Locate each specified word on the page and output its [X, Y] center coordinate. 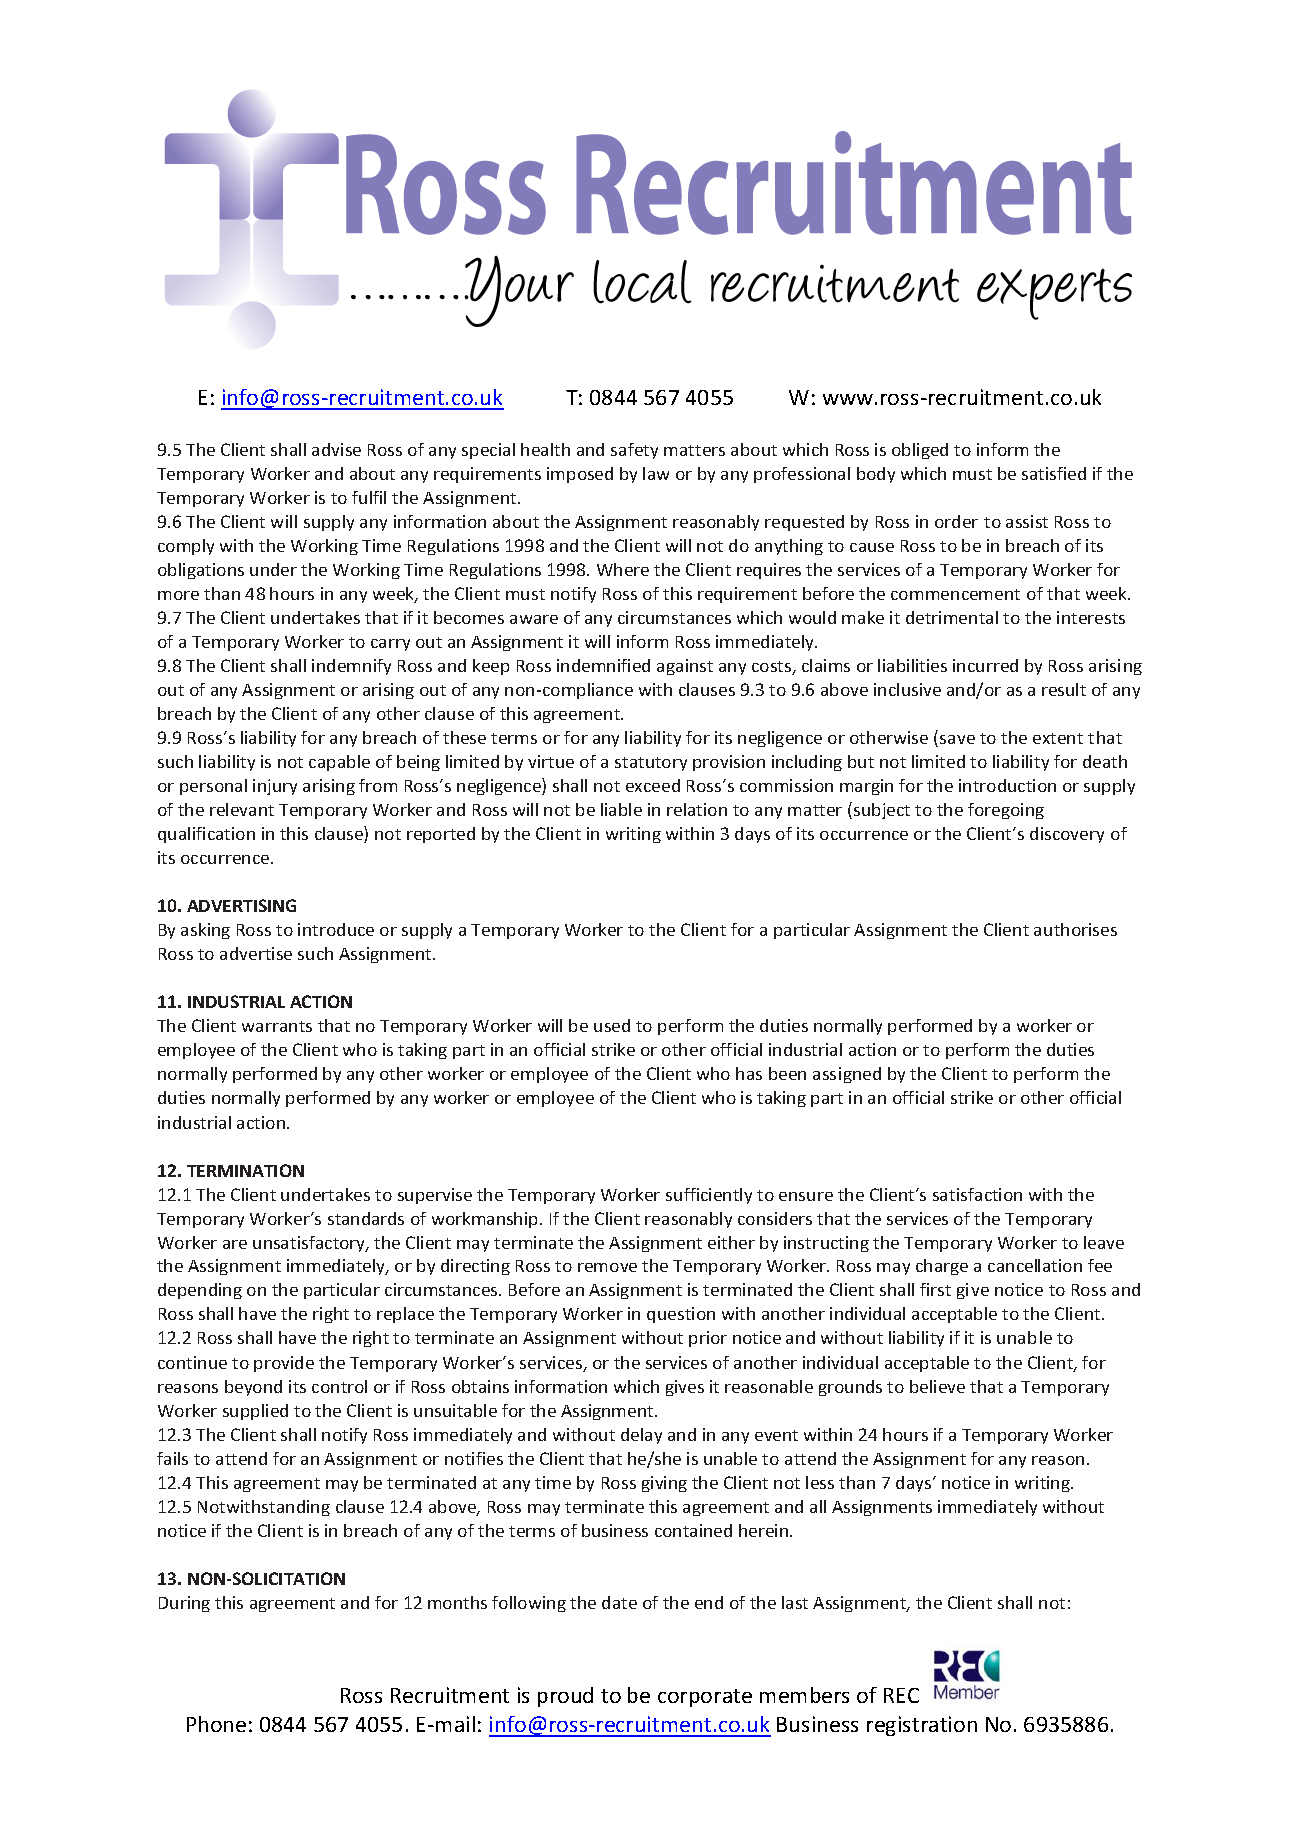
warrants [277, 1026]
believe [937, 1386]
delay [641, 1436]
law [656, 473]
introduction [1007, 785]
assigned [847, 1075]
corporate [705, 1698]
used [612, 1025]
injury [275, 787]
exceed [653, 785]
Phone [216, 1724]
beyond [253, 1388]
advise [336, 449]
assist [1027, 521]
